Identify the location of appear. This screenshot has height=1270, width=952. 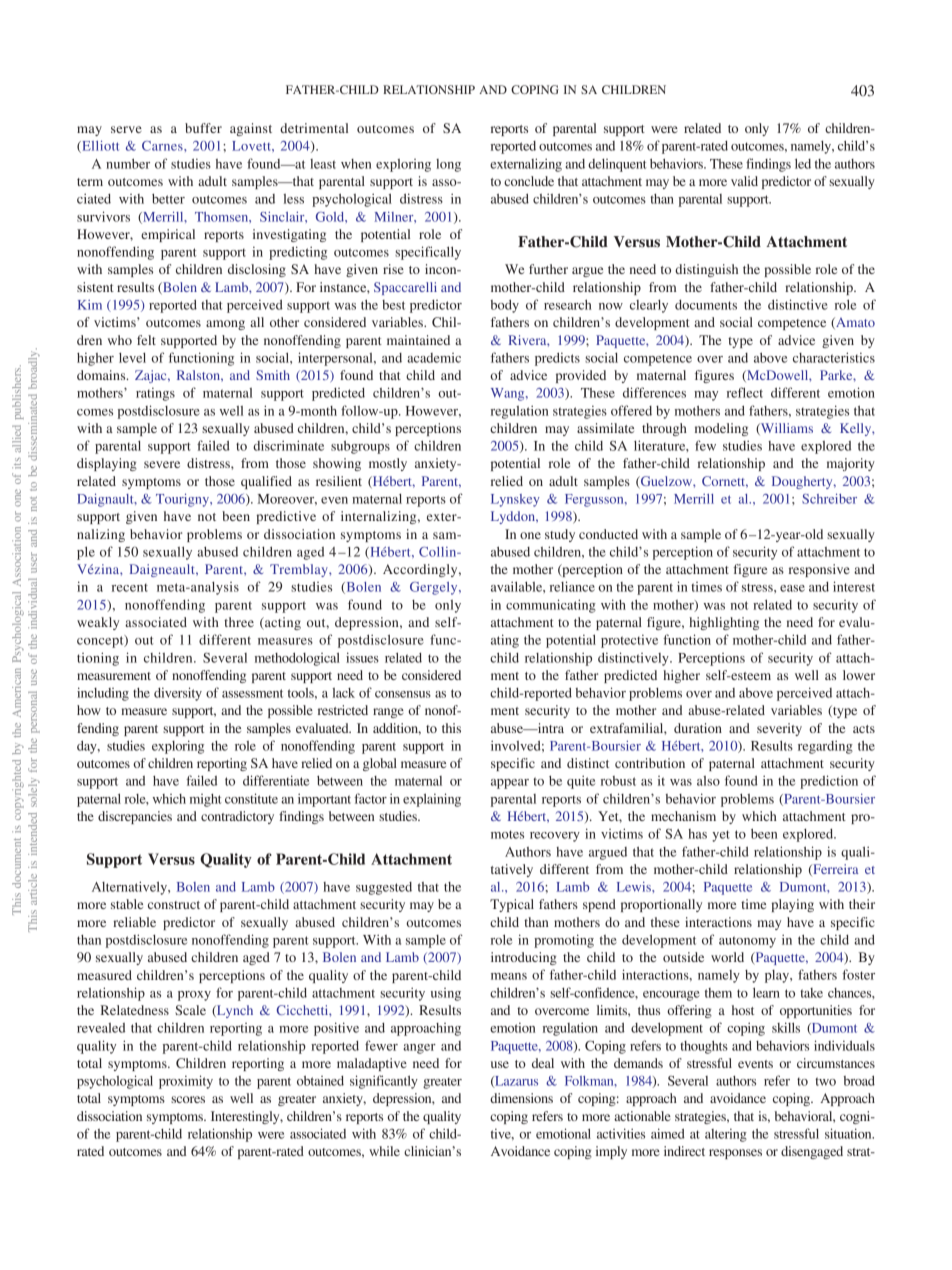
(510, 784).
